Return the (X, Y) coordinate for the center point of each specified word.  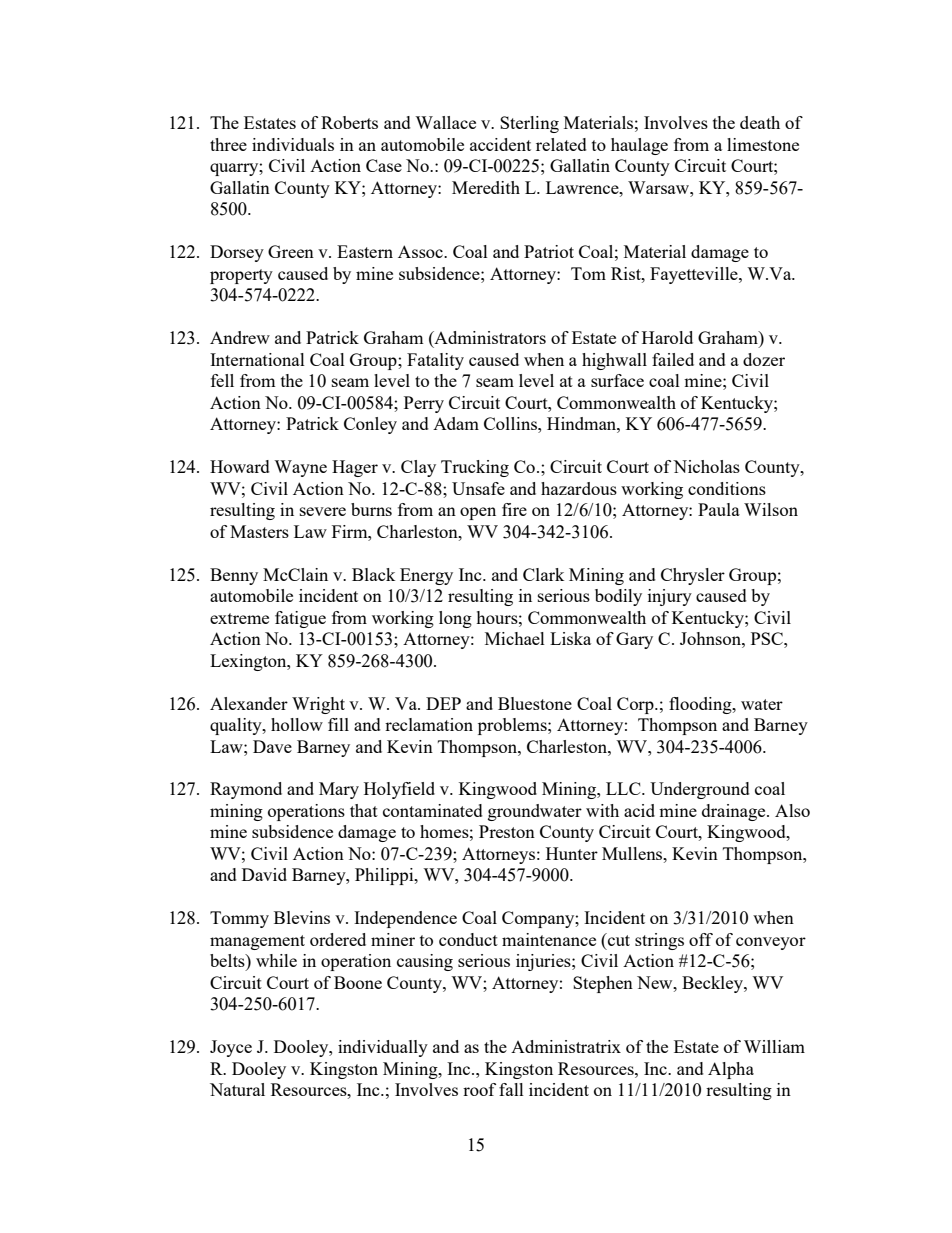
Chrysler (693, 576)
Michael (515, 638)
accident (500, 144)
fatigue (300, 619)
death (760, 122)
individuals (293, 144)
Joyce (231, 1048)
